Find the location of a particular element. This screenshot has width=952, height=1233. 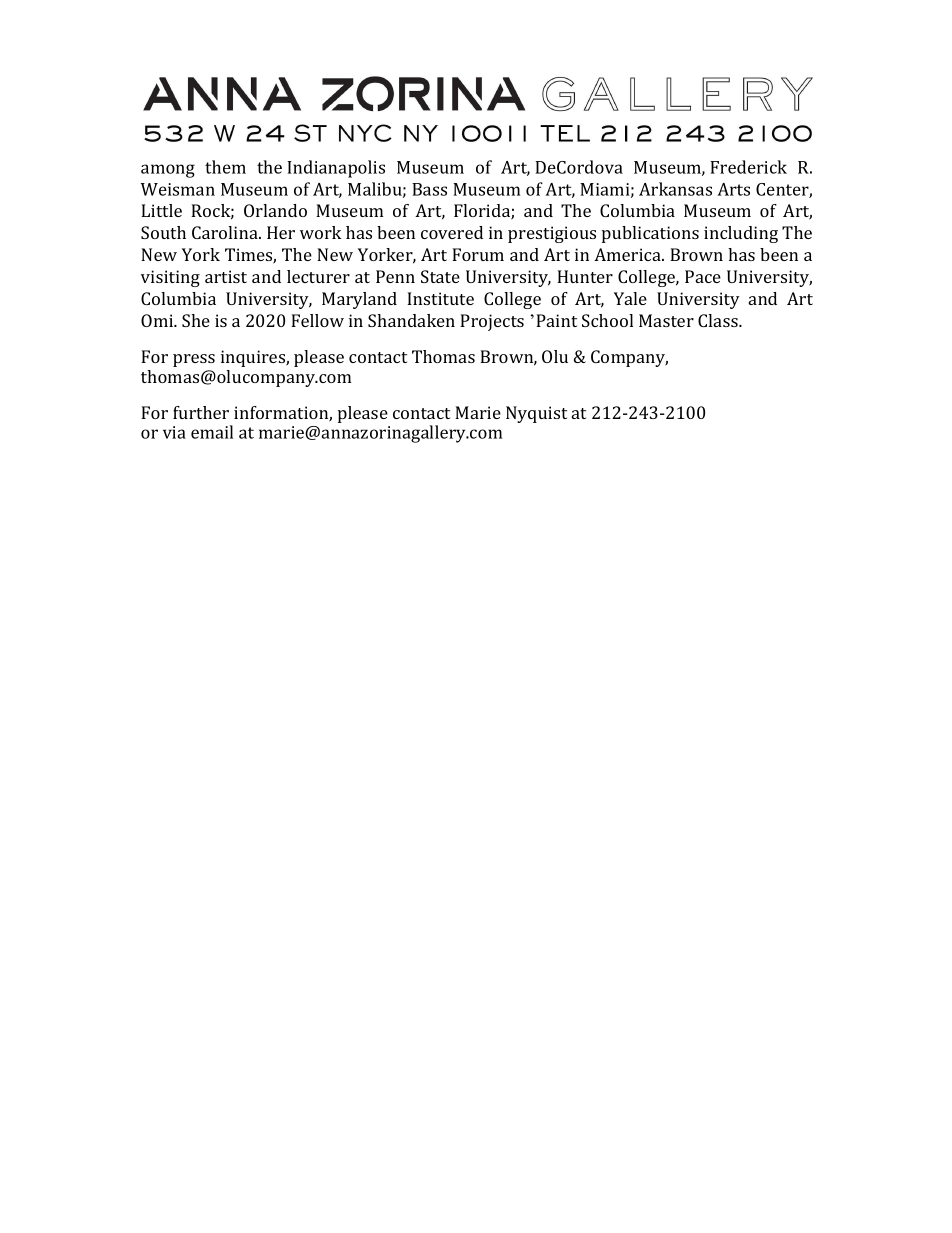

Projects is located at coordinates (492, 322).
